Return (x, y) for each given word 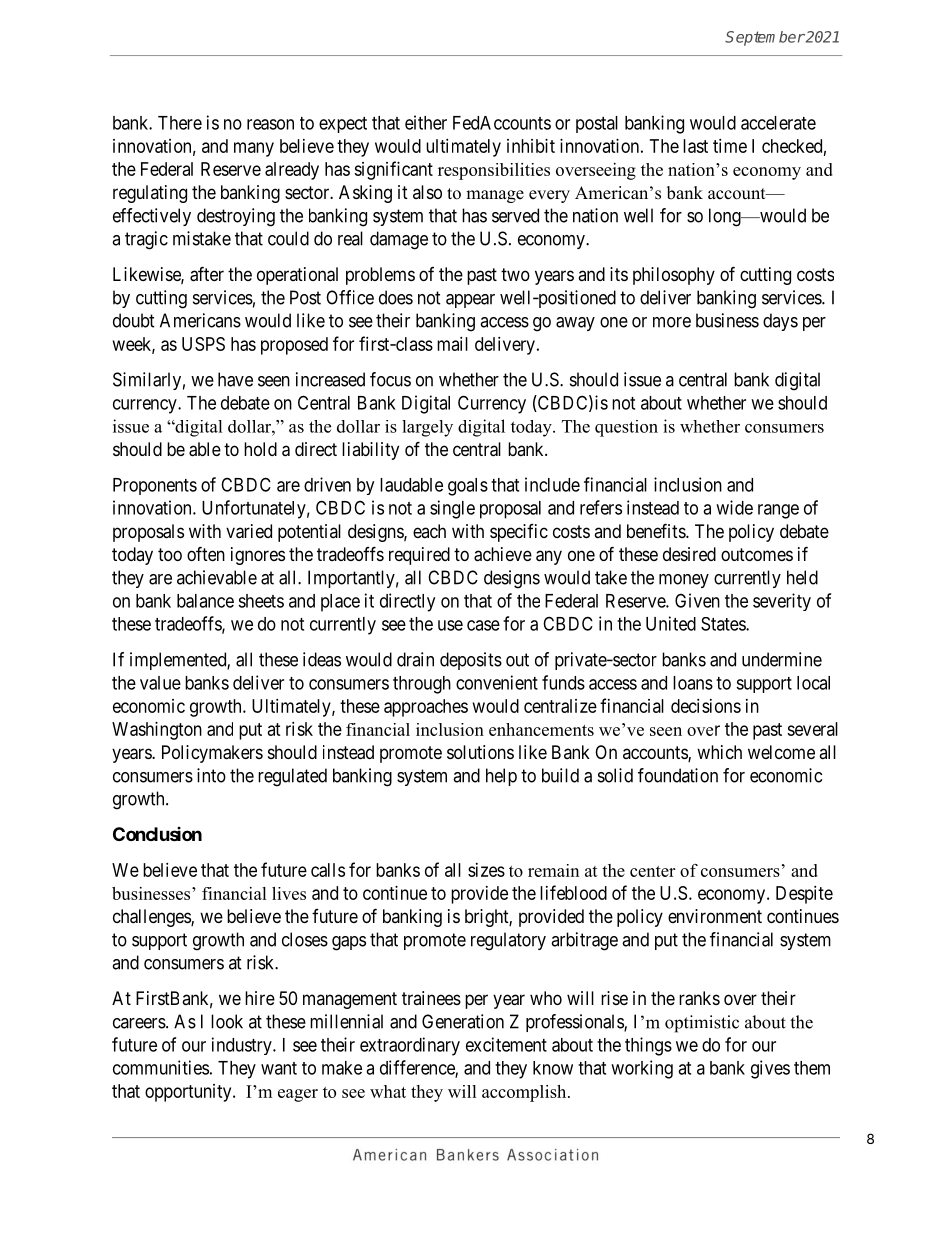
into (211, 775)
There (180, 123)
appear (470, 301)
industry (243, 1046)
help (501, 777)
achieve (503, 554)
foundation (678, 775)
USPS (203, 344)
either (426, 122)
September (765, 38)
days (780, 322)
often (206, 553)
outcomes (757, 554)
